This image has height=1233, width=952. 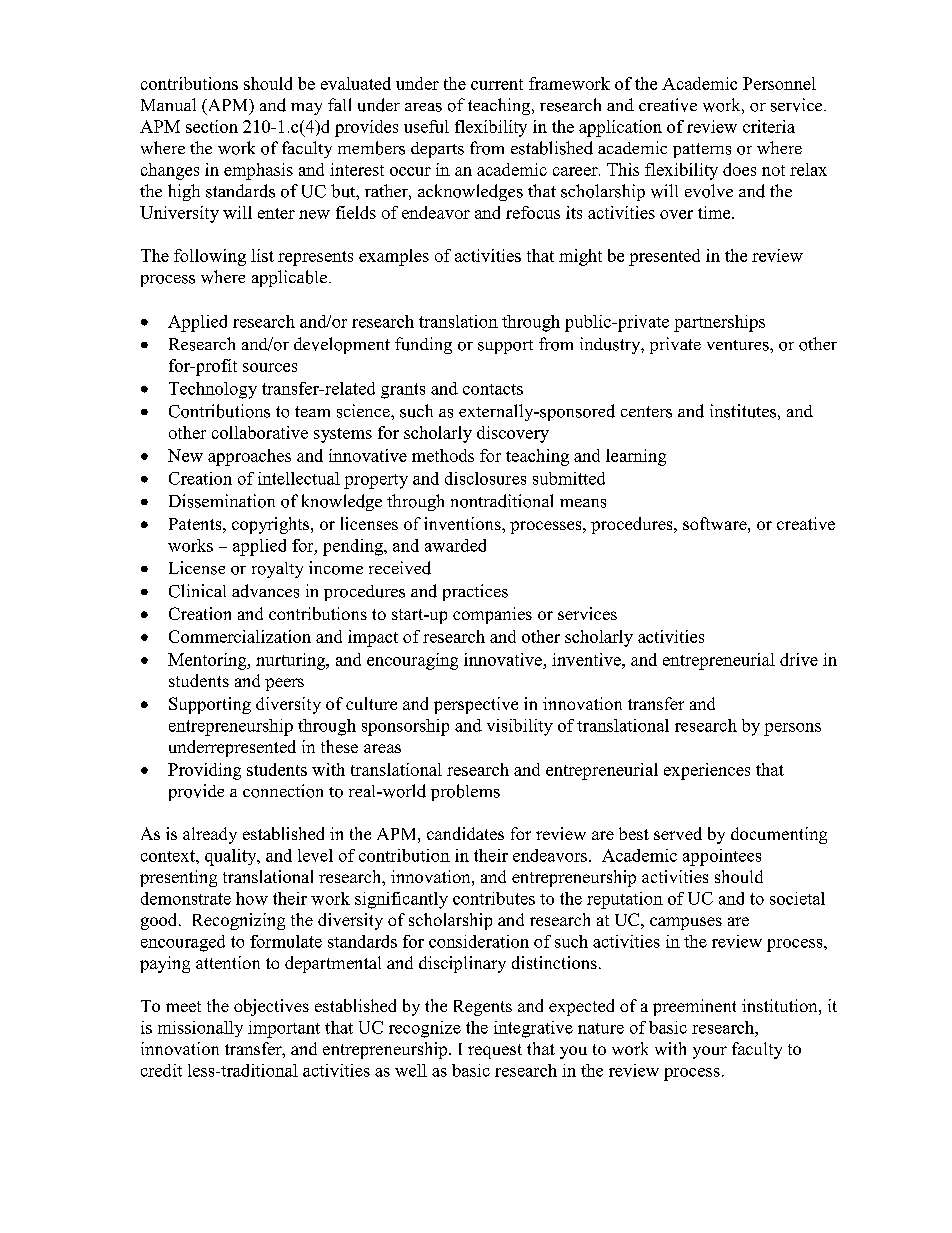 What do you see at coordinates (493, 389) in the image?
I see `contacts` at bounding box center [493, 389].
